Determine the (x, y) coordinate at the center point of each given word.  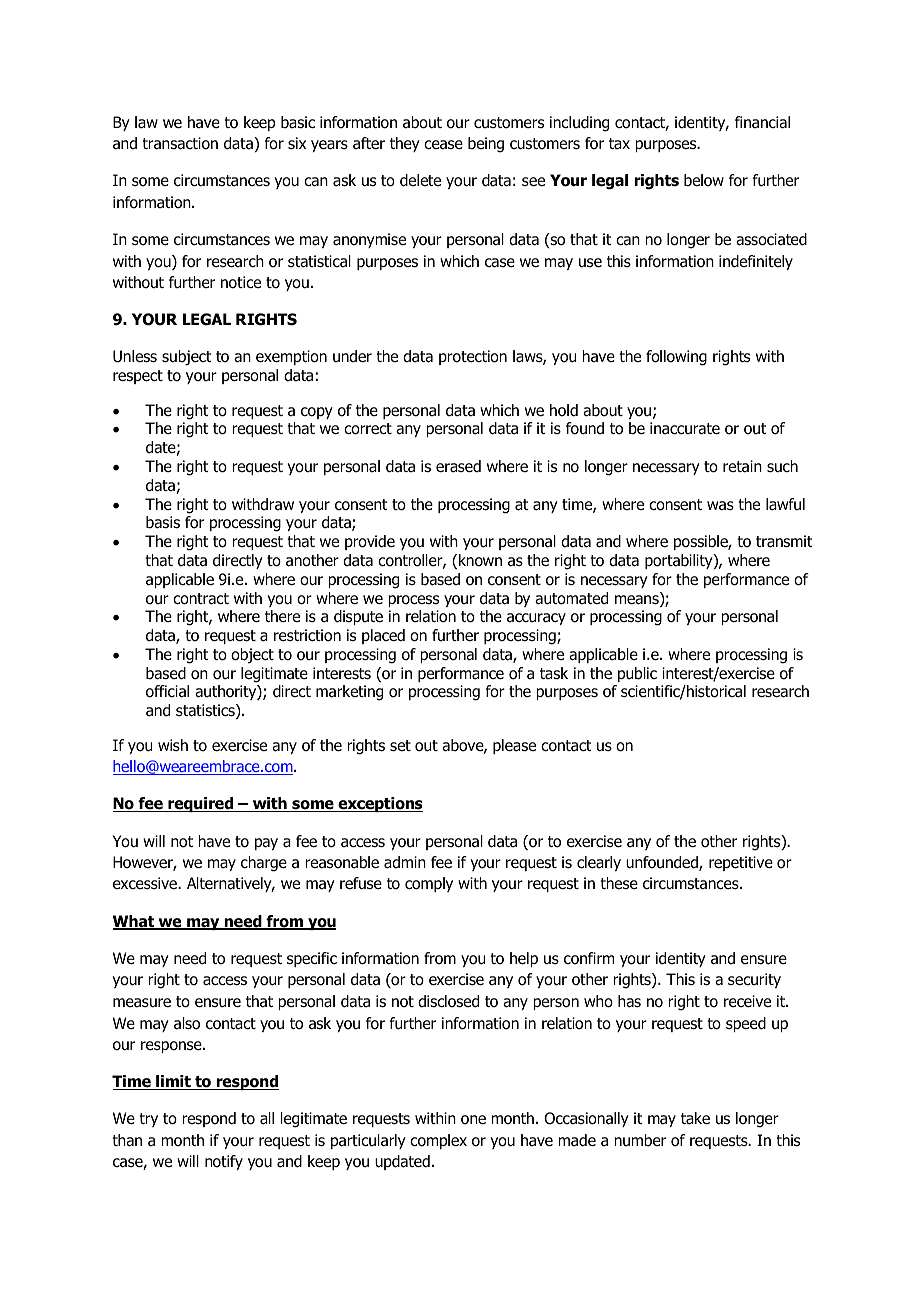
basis (163, 522)
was (720, 506)
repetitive (741, 863)
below (704, 180)
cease (443, 145)
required (201, 804)
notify (224, 1162)
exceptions (379, 804)
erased (458, 466)
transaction (180, 143)
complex (438, 1141)
